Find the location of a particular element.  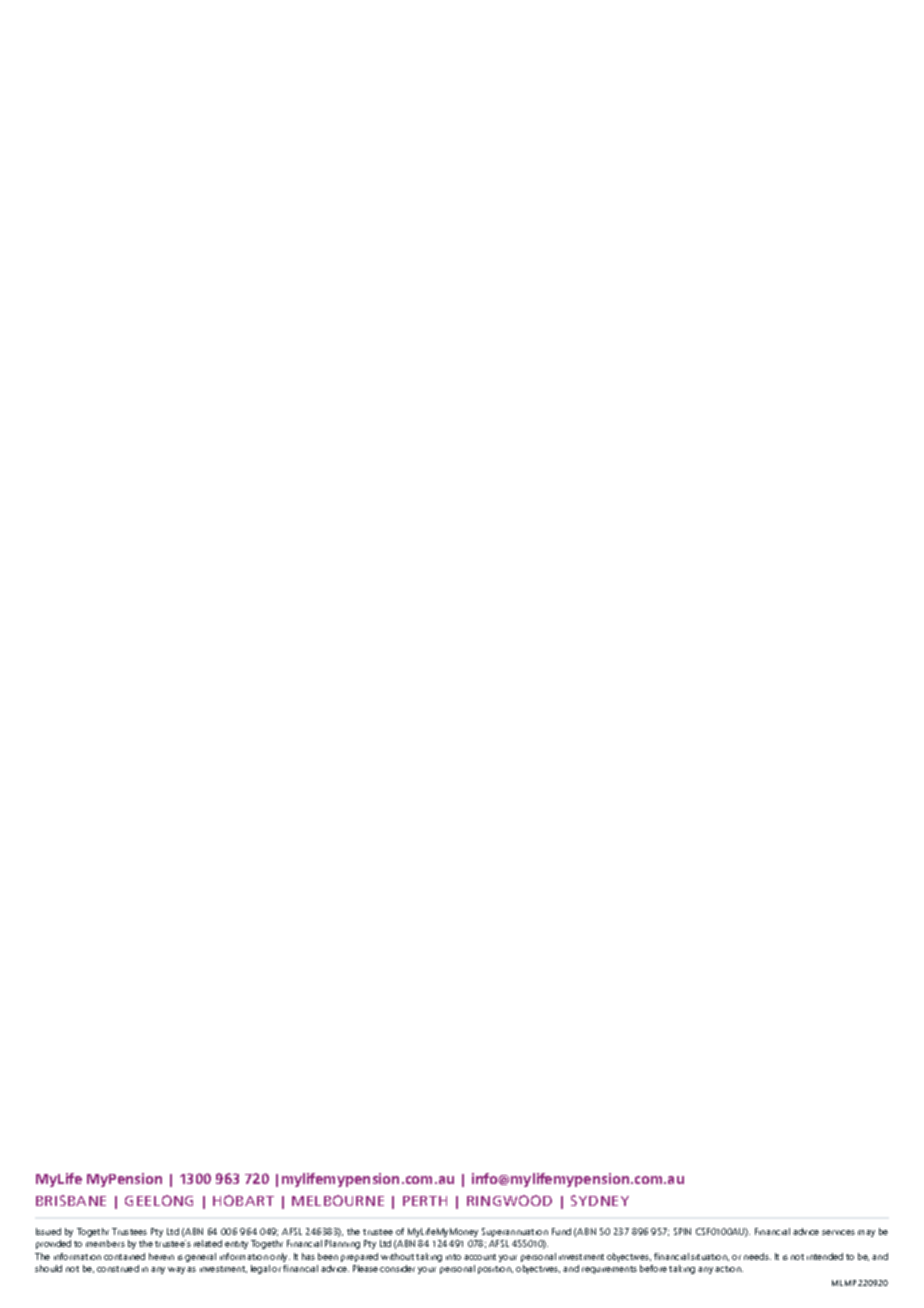

SYDNEY is located at coordinates (600, 1200).
